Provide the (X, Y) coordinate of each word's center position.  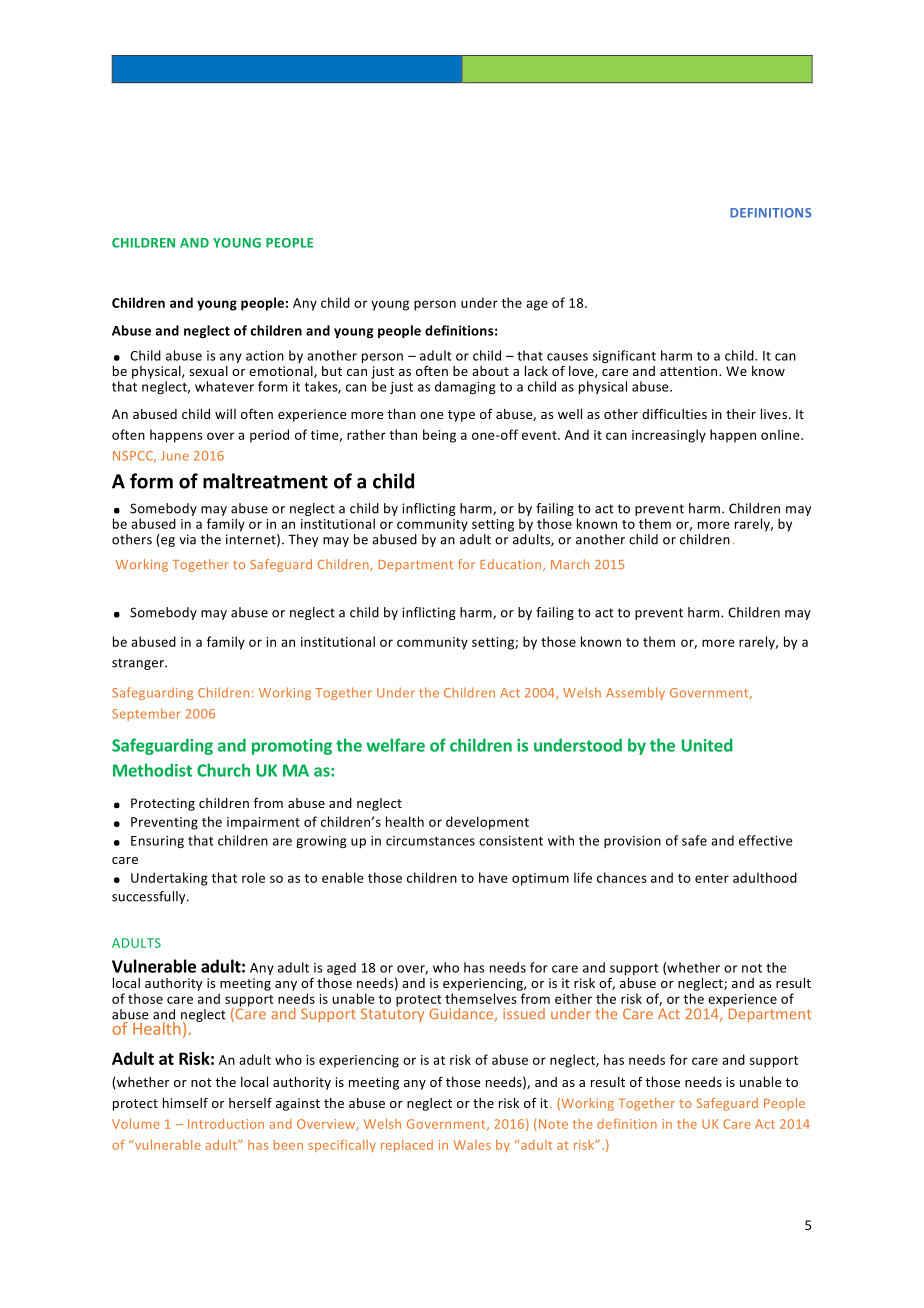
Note (553, 1124)
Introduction (226, 1124)
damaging (465, 387)
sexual (208, 371)
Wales (472, 1145)
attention (690, 371)
